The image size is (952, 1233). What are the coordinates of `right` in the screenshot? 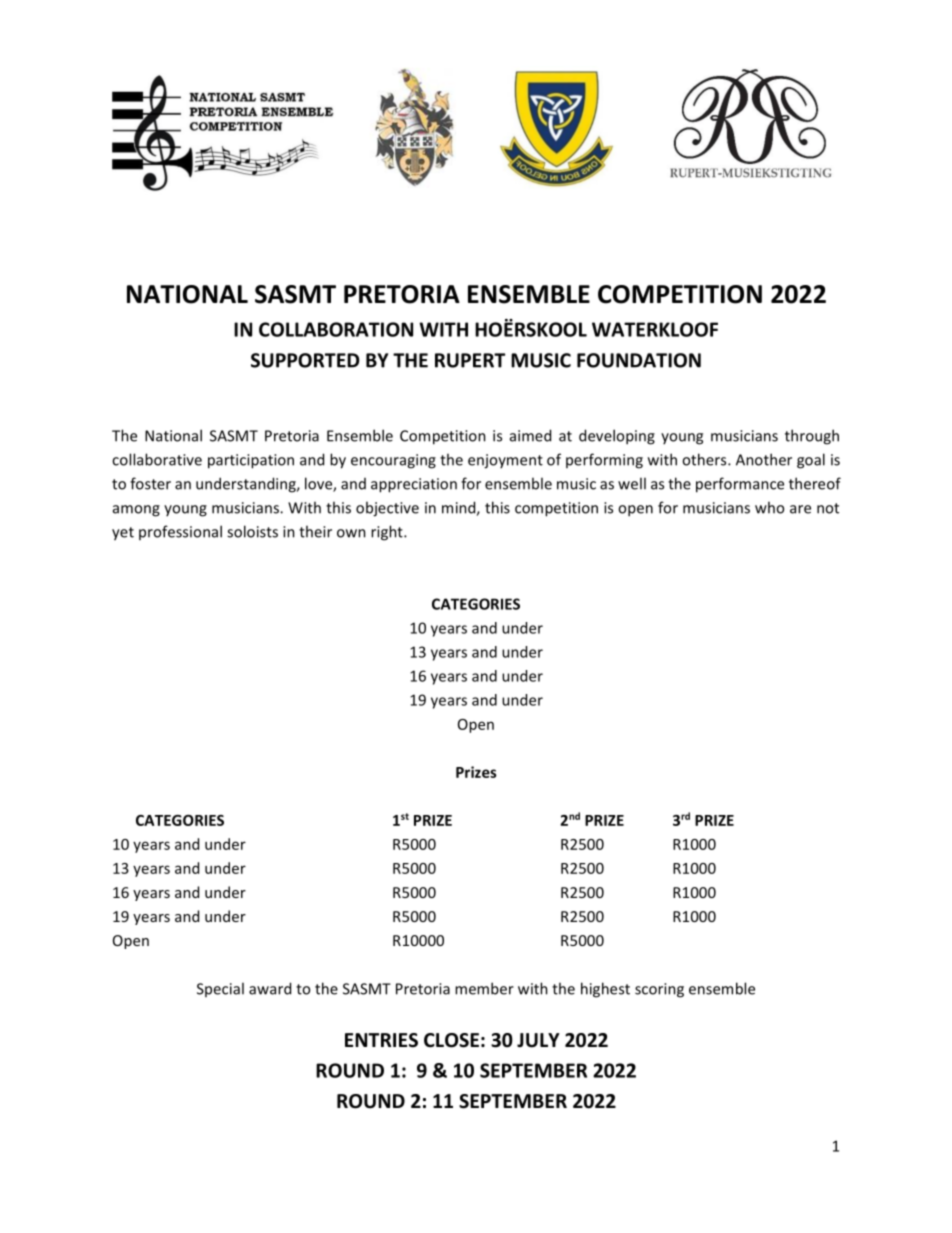 It's located at (388, 533).
